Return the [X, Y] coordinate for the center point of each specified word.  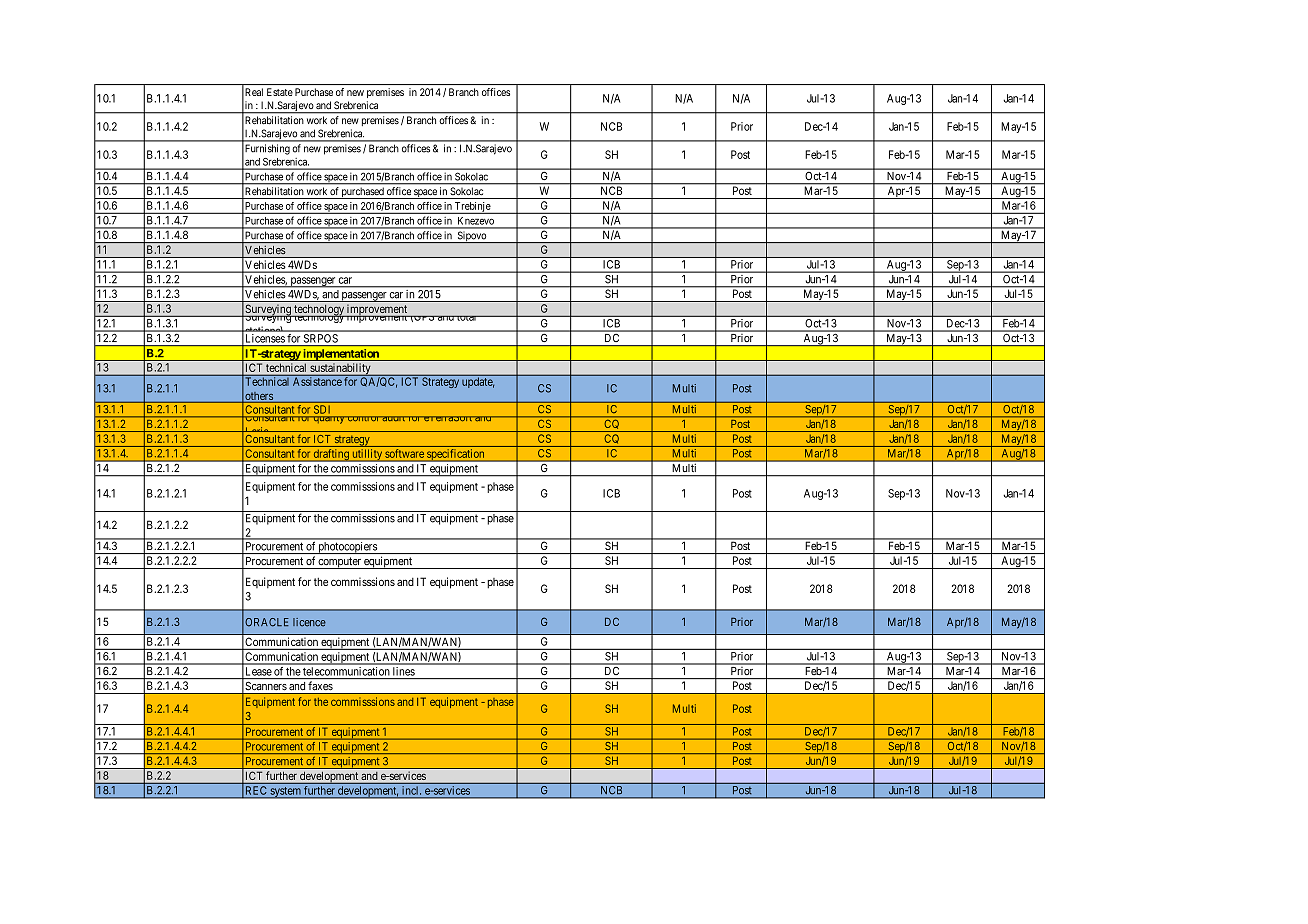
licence [309, 622]
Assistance [317, 380]
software [405, 453]
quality [329, 417]
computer [340, 563]
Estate [280, 92]
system [285, 793]
